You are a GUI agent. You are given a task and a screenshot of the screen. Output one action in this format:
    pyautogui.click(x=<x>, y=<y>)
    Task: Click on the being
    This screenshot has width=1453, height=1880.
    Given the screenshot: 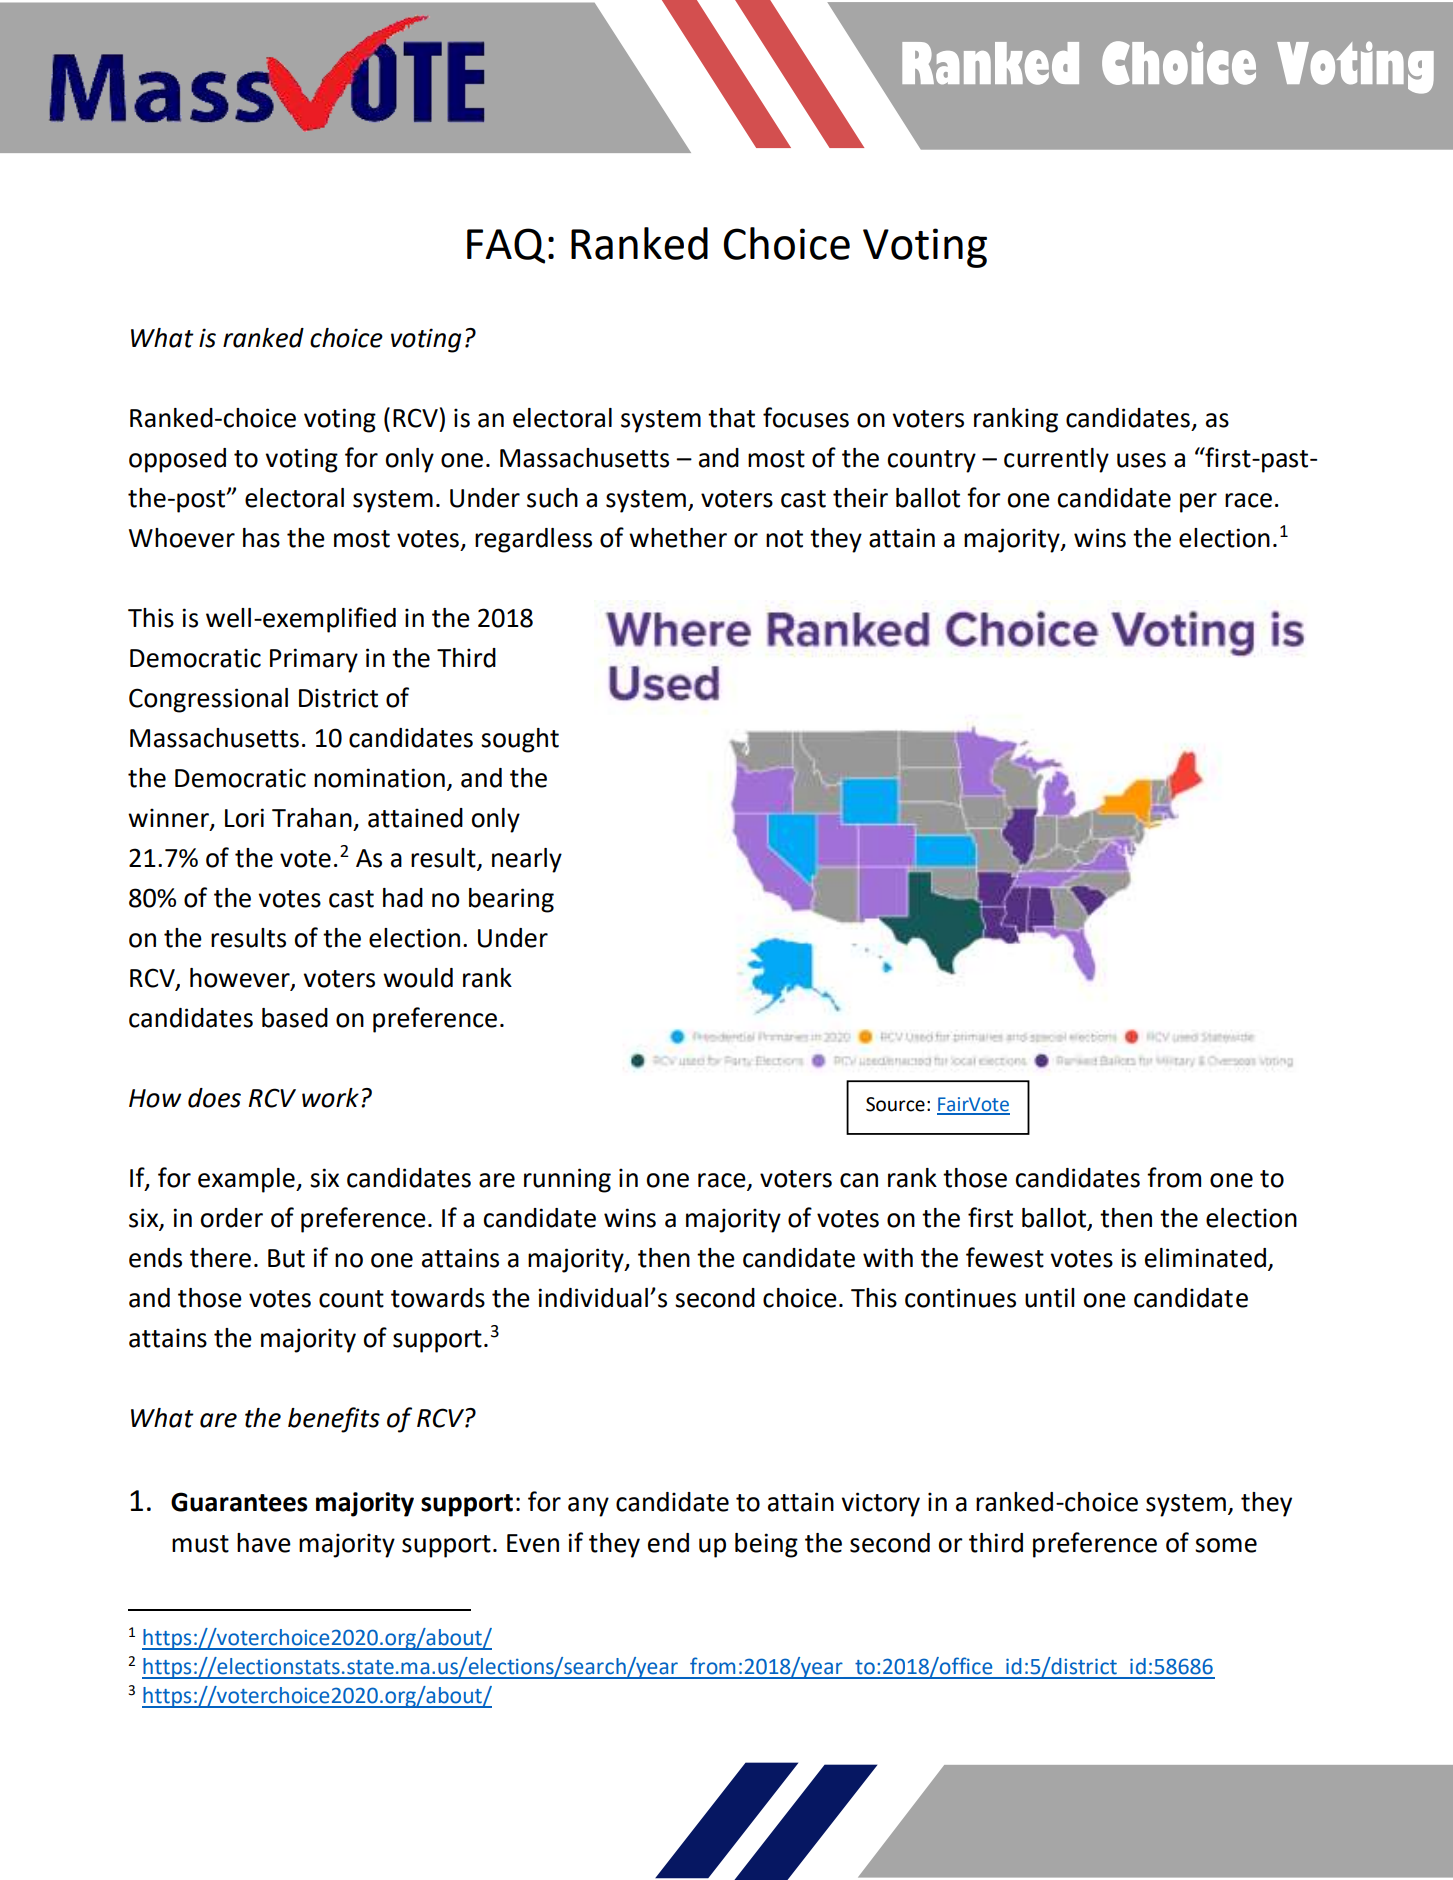 What is the action you would take?
    pyautogui.click(x=766, y=1545)
